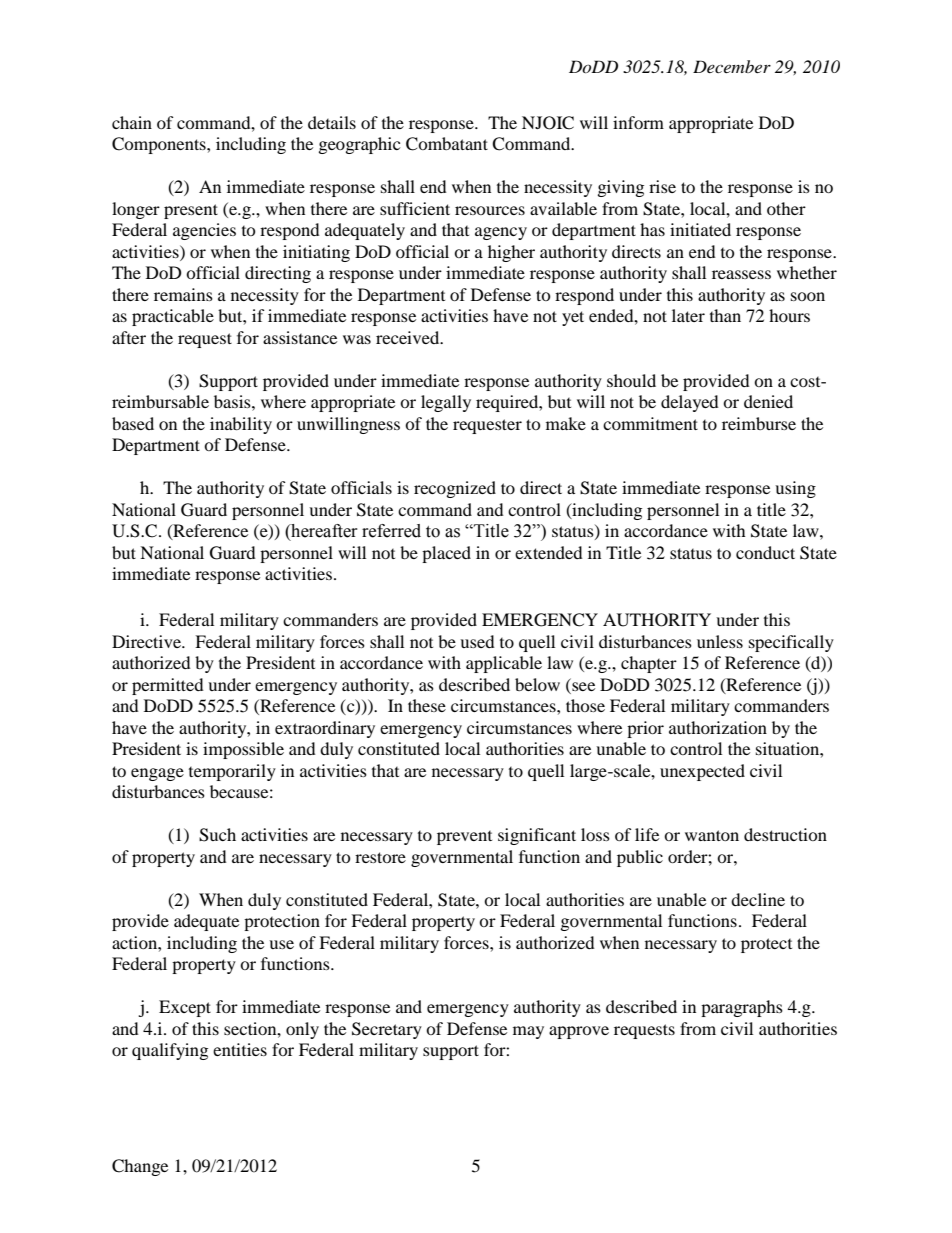 The width and height of the page is (952, 1233). What do you see at coordinates (232, 772) in the page?
I see `temporarily` at bounding box center [232, 772].
